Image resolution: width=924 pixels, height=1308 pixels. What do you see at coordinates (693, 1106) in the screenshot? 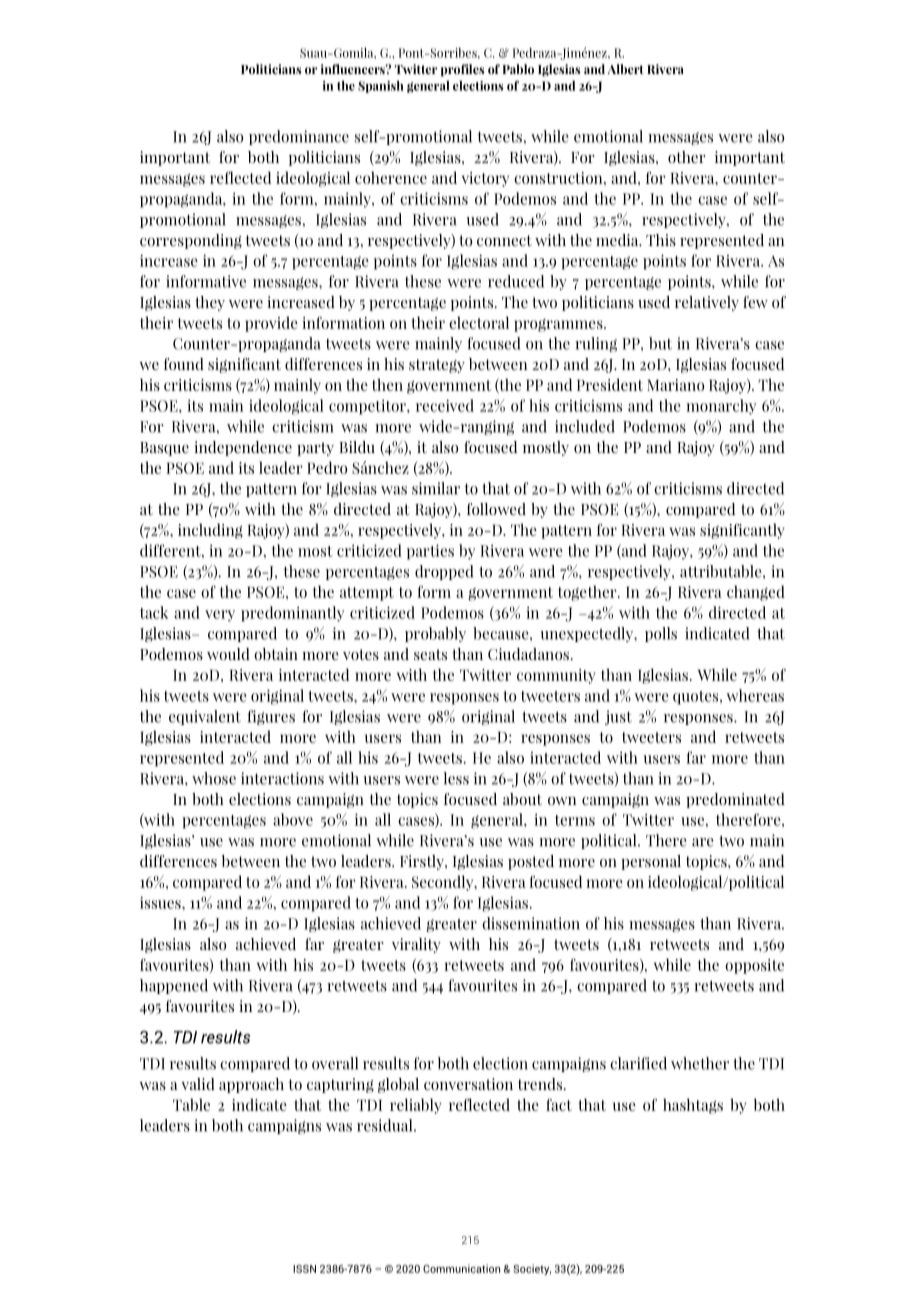
I see `hashtags` at bounding box center [693, 1106].
